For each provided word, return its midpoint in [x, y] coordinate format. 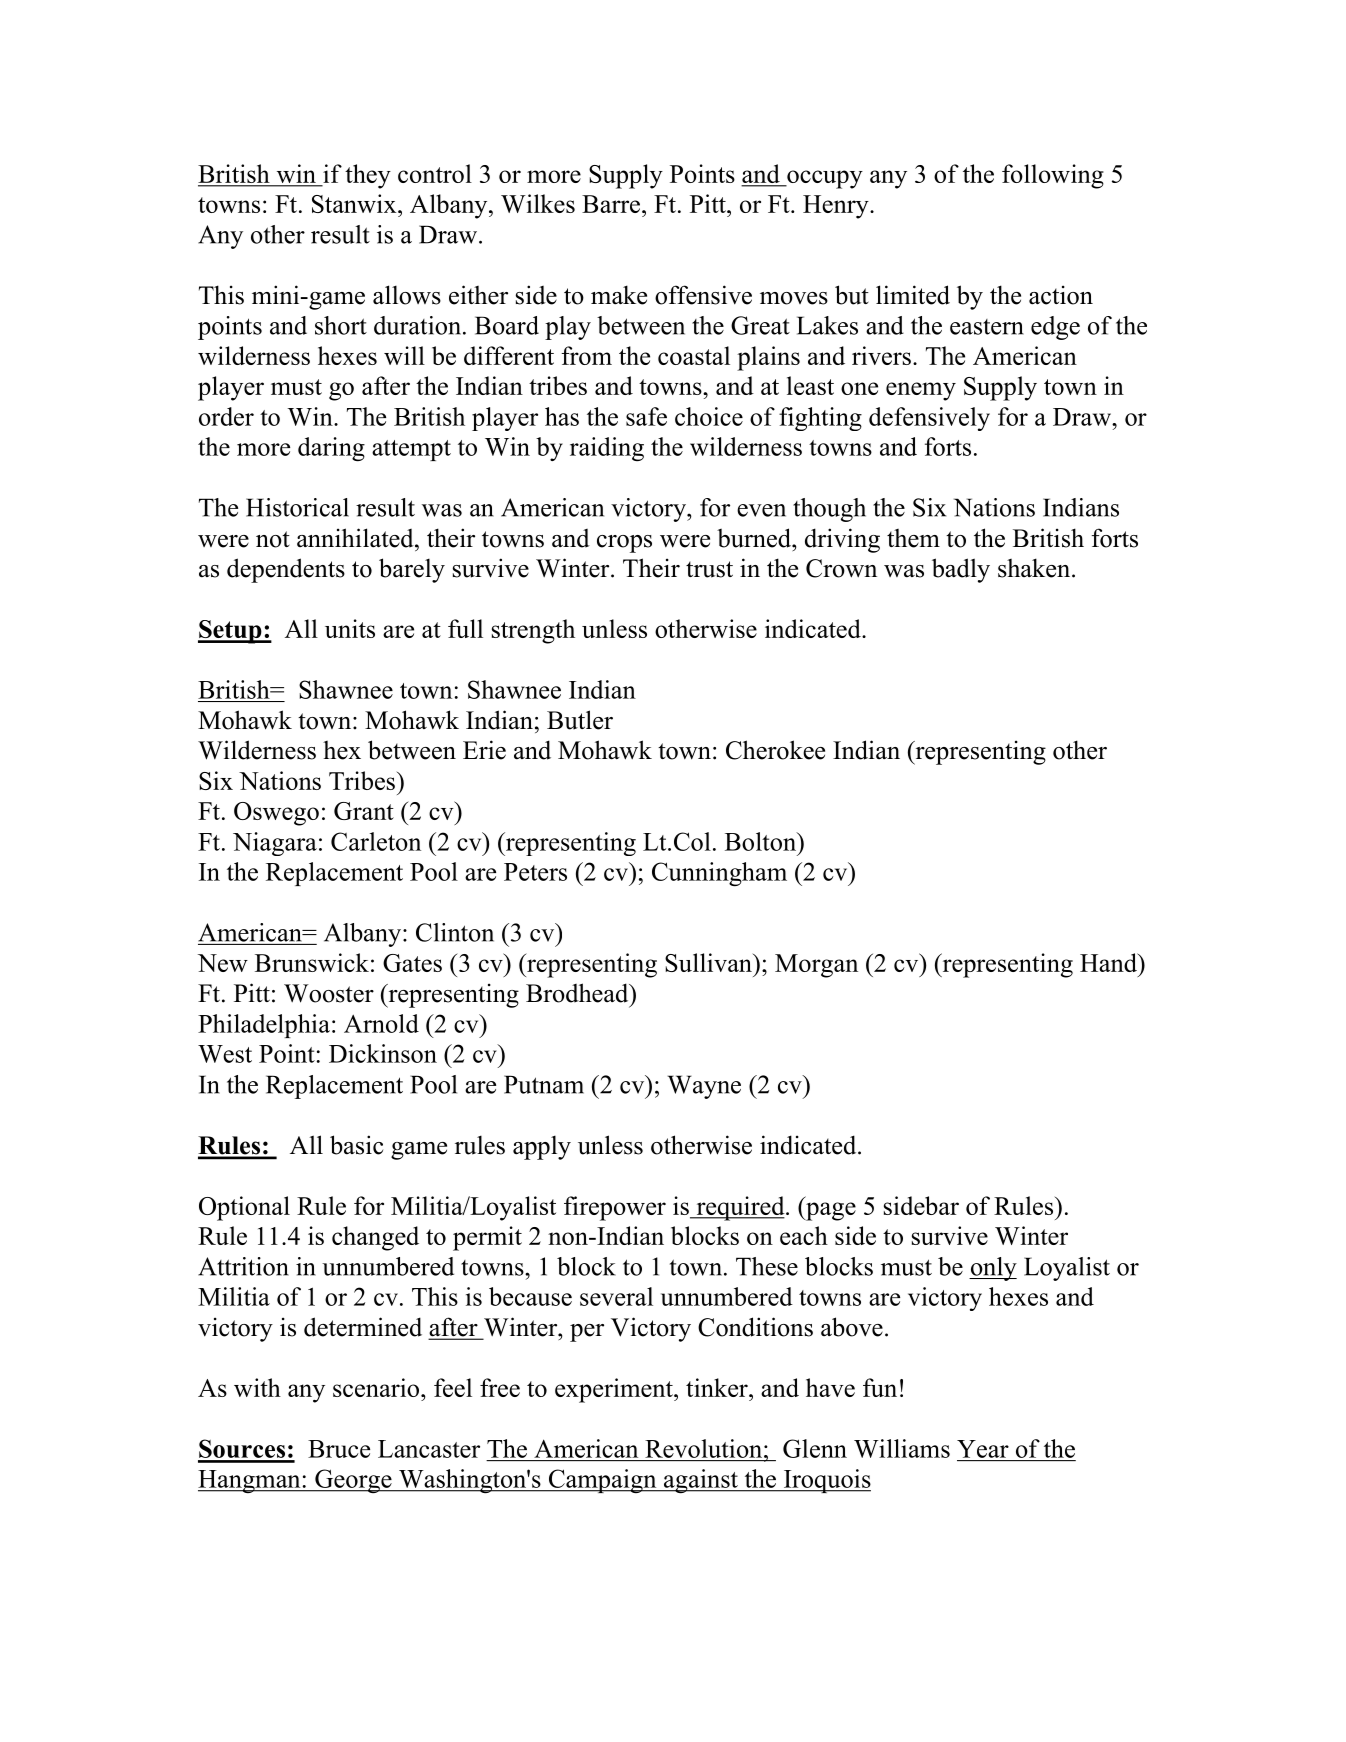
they [368, 176]
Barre [611, 204]
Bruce [339, 1449]
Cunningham [719, 874]
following [1053, 176]
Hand [1109, 962]
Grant [364, 811]
